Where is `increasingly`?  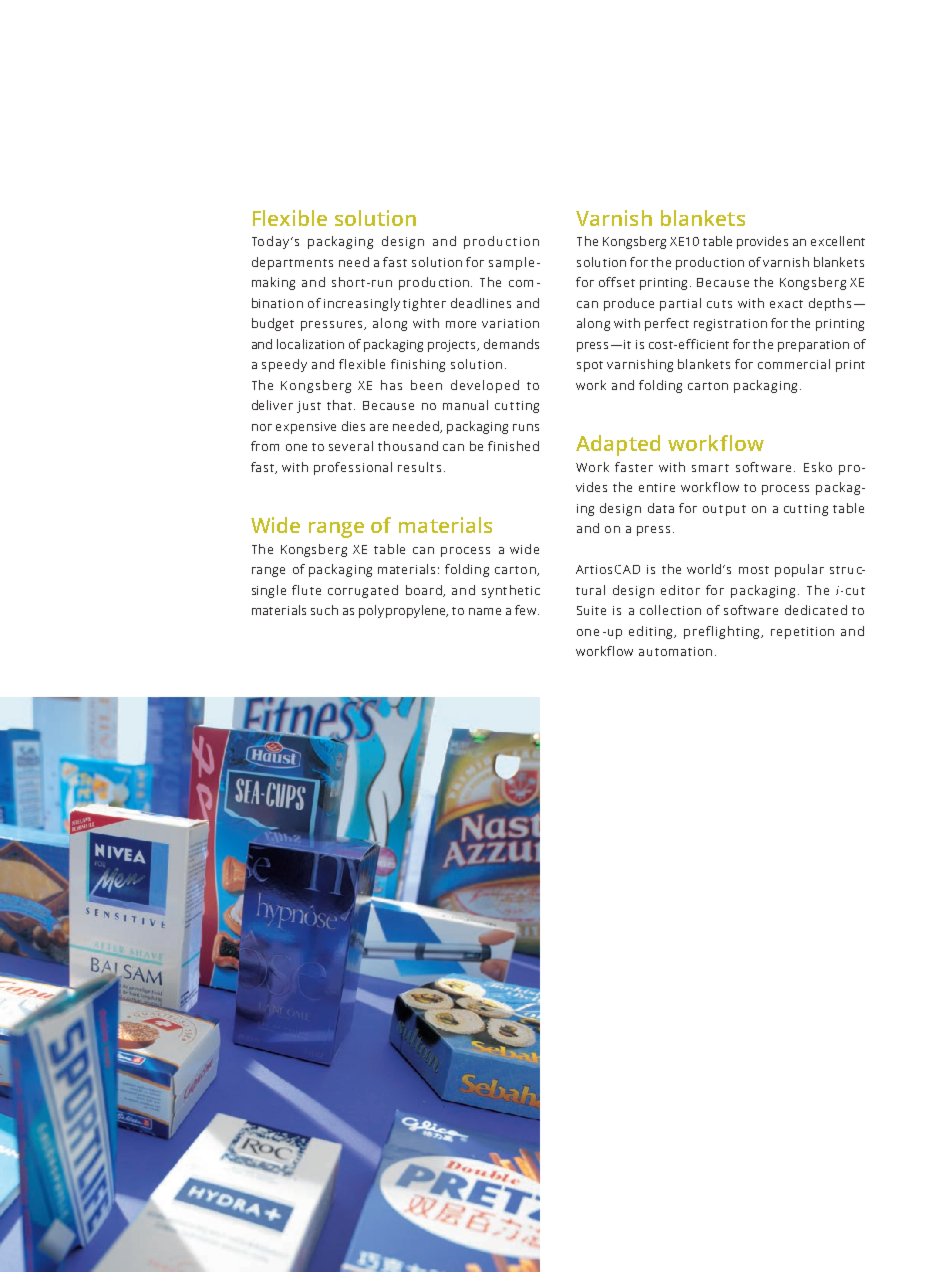
increasingly is located at coordinates (362, 304).
